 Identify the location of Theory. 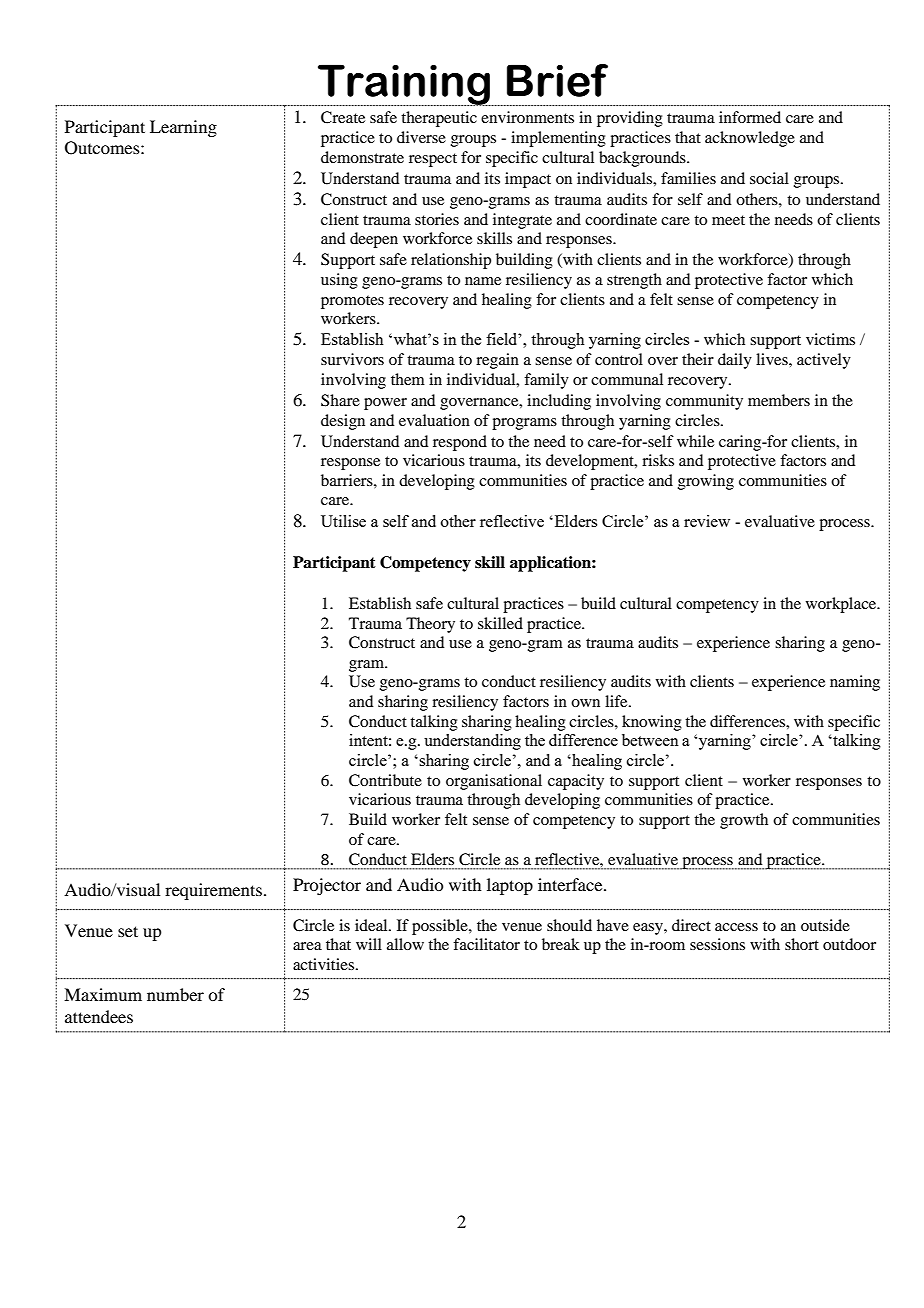
(430, 625).
